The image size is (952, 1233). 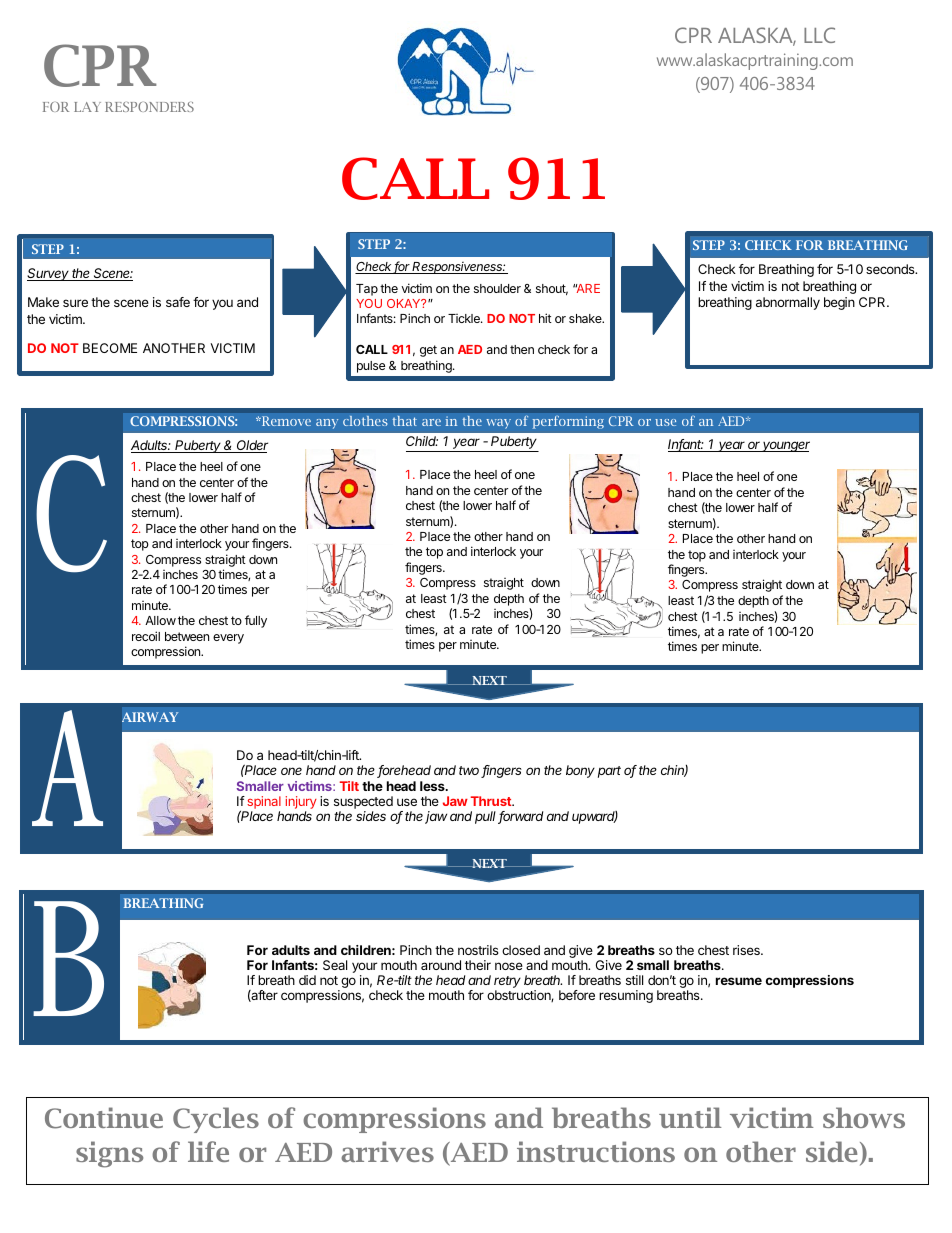 I want to click on Continue, so click(x=104, y=1118).
